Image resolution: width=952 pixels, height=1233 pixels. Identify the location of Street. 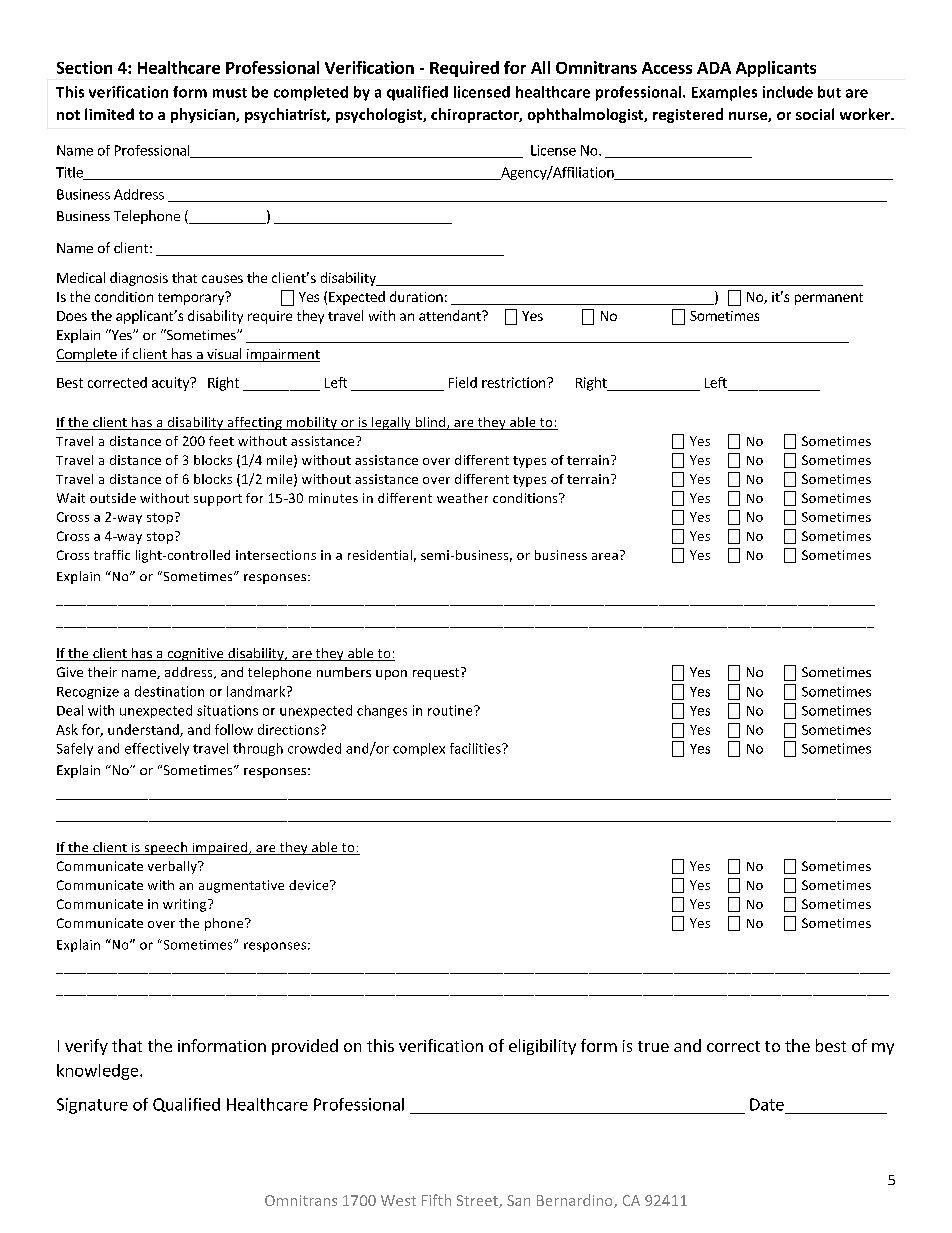
(478, 1201).
